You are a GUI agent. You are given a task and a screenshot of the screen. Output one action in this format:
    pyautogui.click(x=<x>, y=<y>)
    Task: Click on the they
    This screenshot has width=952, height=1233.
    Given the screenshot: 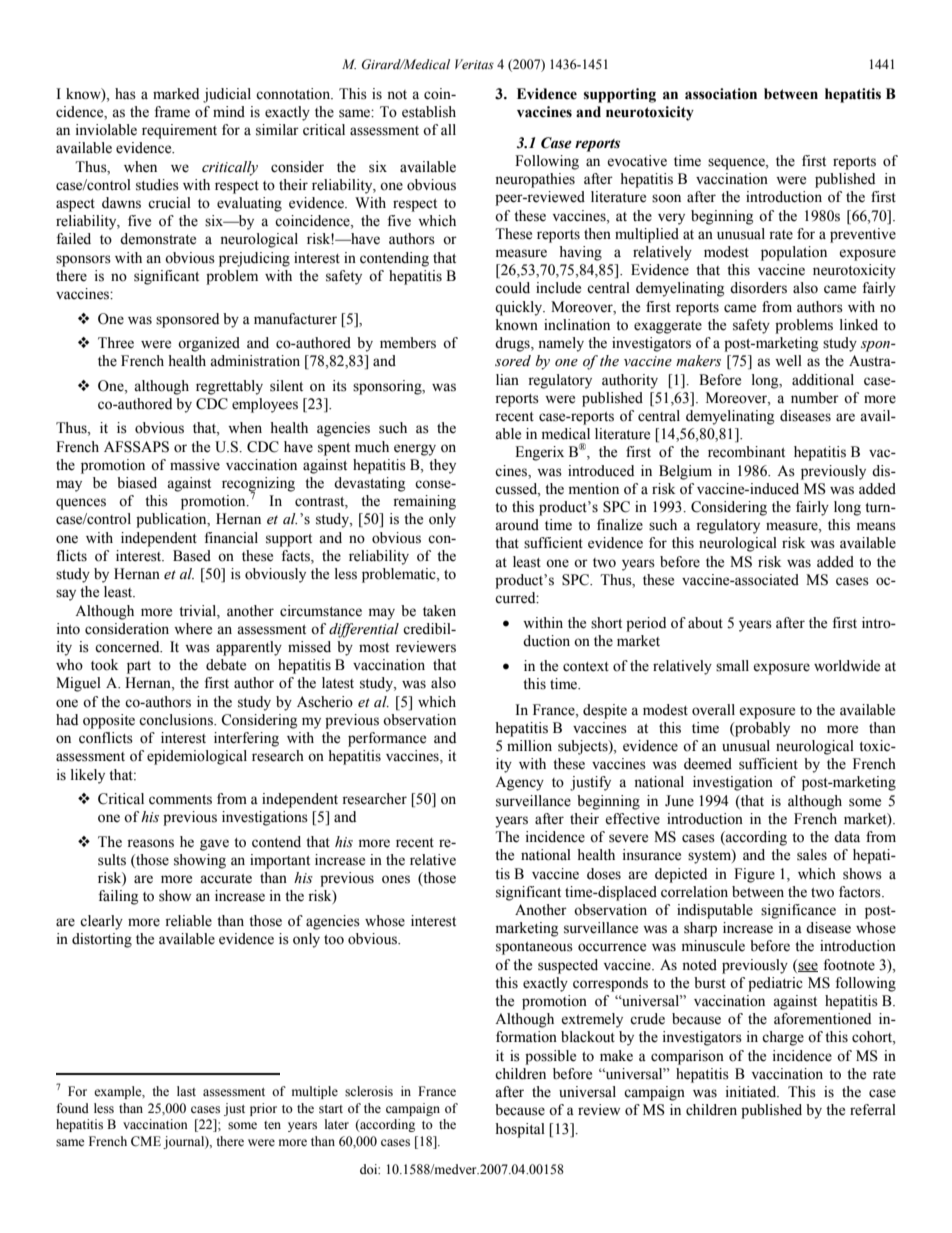 What is the action you would take?
    pyautogui.click(x=442, y=466)
